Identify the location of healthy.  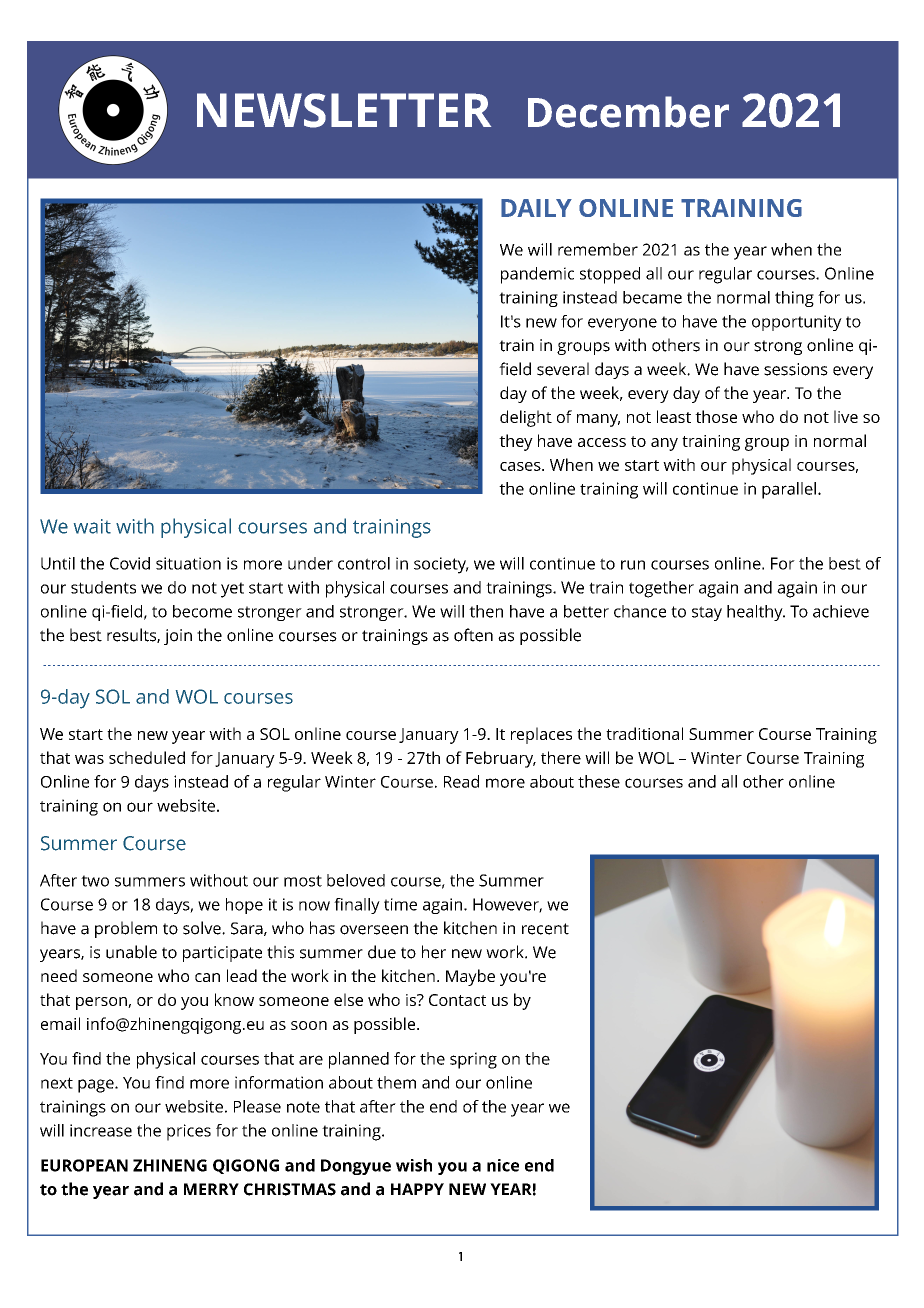
(756, 613).
